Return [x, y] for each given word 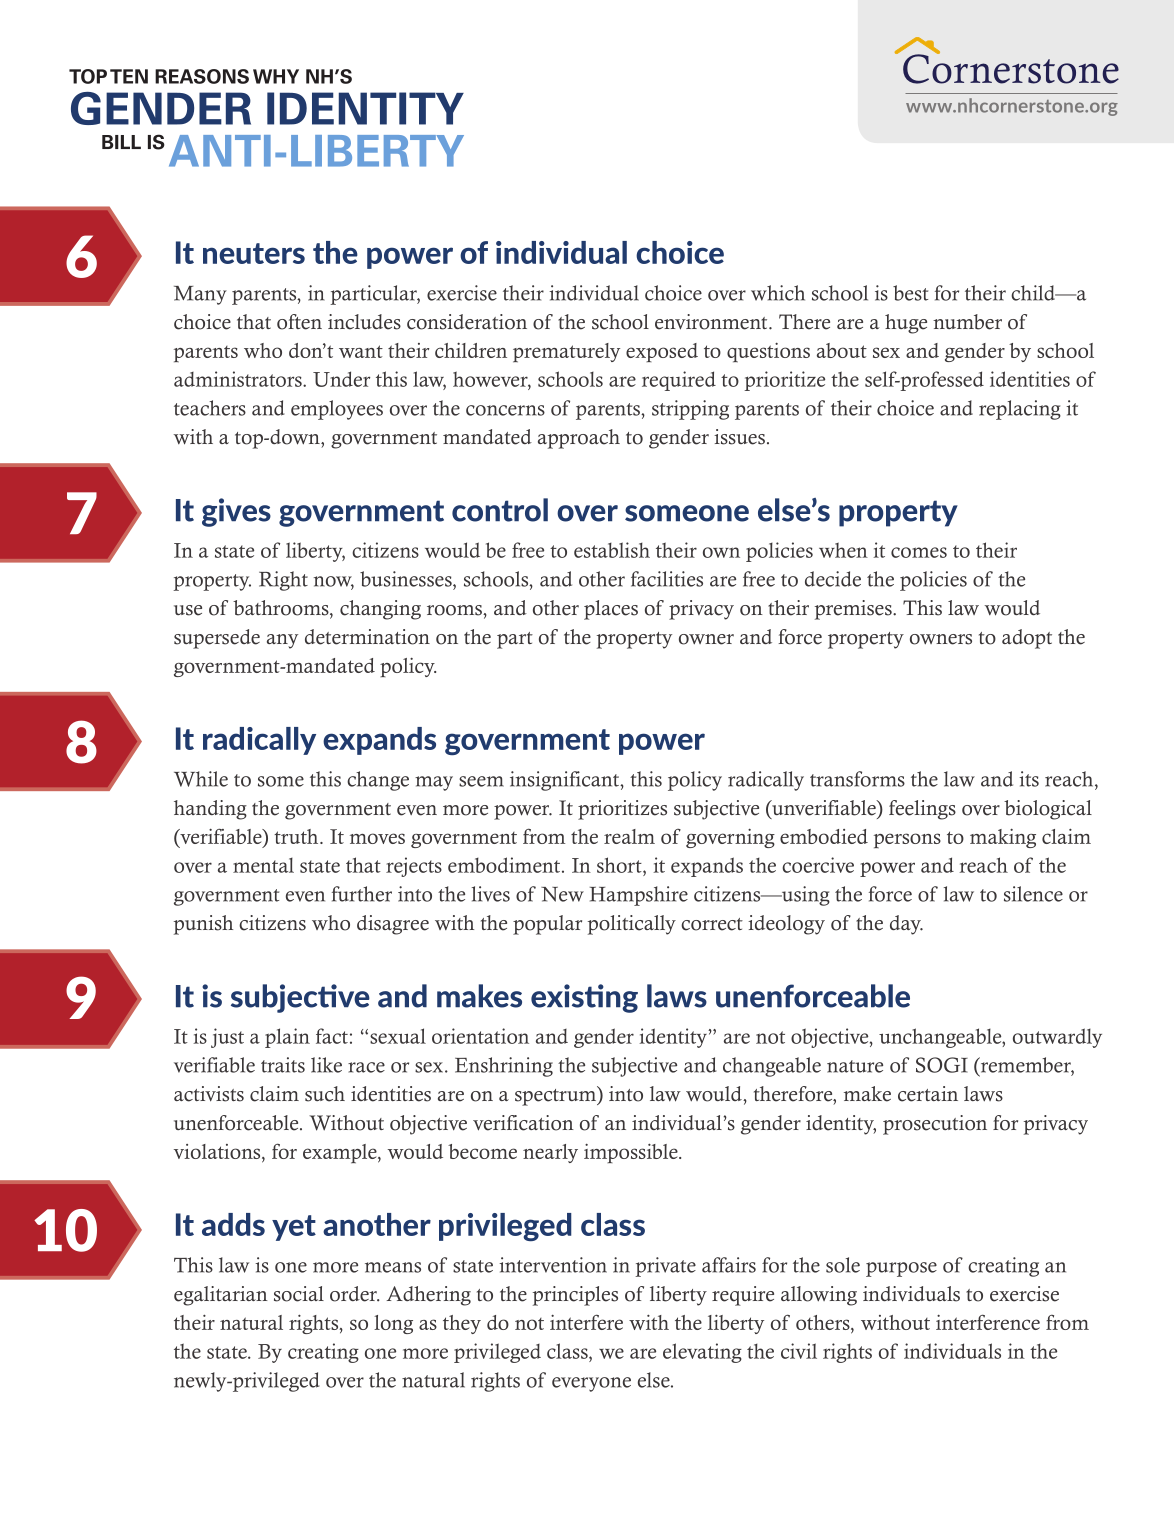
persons [907, 840]
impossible [632, 1153]
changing [380, 610]
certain [928, 1094]
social [299, 1294]
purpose [901, 1269]
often [299, 322]
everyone [591, 1384]
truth [297, 836]
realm [629, 836]
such [325, 1094]
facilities [667, 579]
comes [919, 552]
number [967, 322]
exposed [662, 352]
